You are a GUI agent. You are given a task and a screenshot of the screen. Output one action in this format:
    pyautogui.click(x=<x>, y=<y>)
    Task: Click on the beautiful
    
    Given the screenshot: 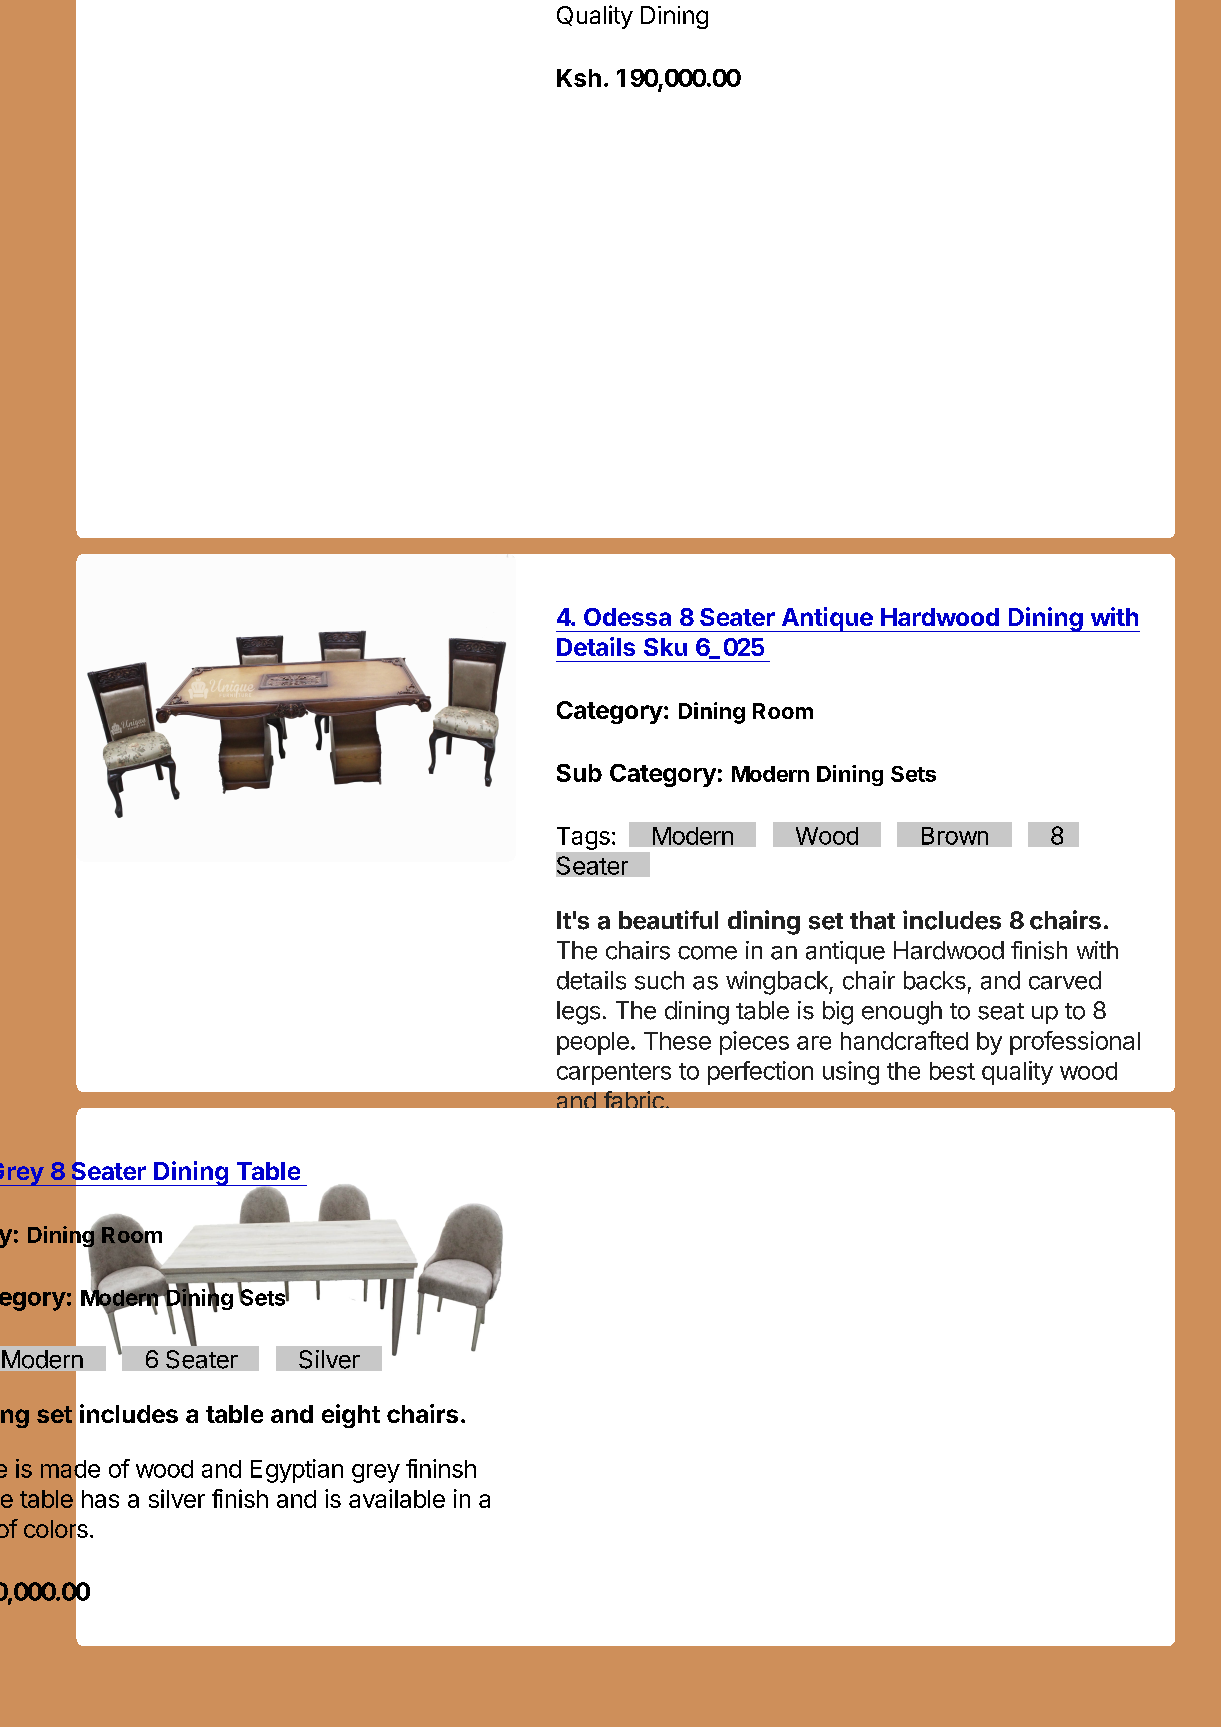 What is the action you would take?
    pyautogui.click(x=668, y=920)
